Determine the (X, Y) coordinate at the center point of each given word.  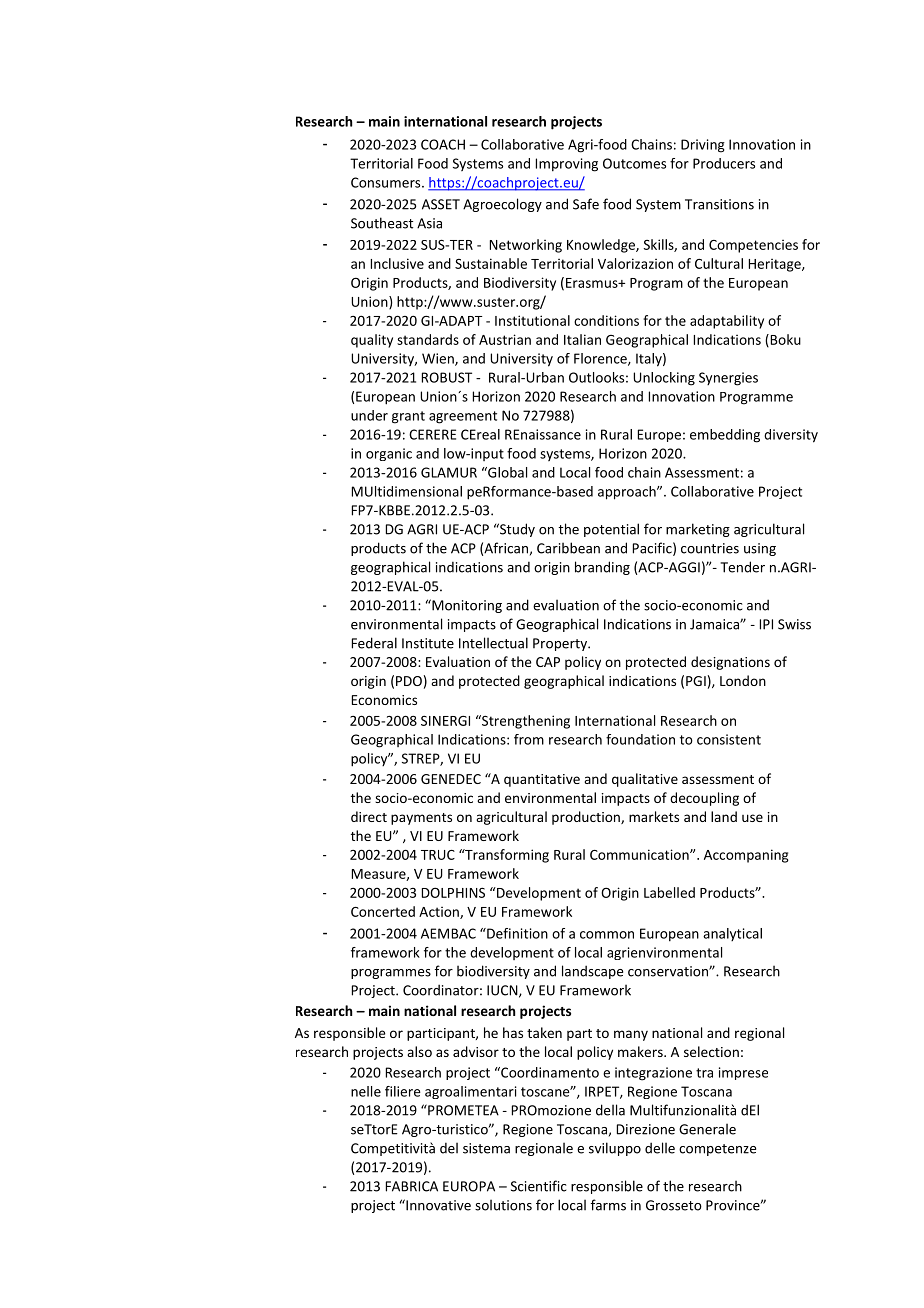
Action (440, 913)
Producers (724, 163)
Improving (567, 165)
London (743, 680)
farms (608, 1205)
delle (660, 1148)
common (607, 935)
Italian (582, 339)
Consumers (387, 182)
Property (561, 644)
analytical (732, 934)
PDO (409, 681)
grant (408, 417)
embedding (725, 436)
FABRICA (412, 1186)
